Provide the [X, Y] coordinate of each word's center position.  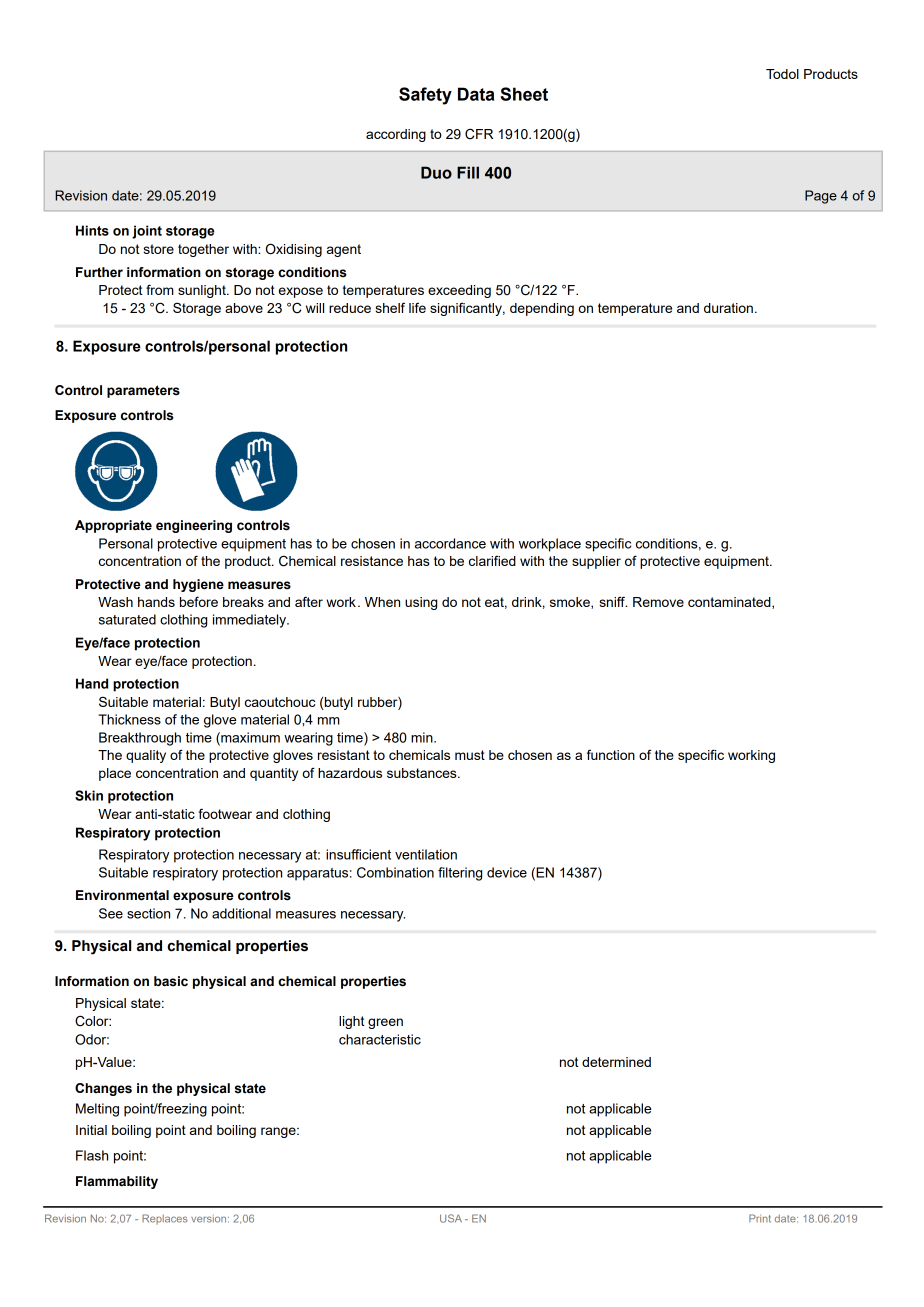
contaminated [730, 603]
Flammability [117, 1182]
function [611, 755]
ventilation [426, 854]
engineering [194, 526]
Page [821, 197]
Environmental [122, 895]
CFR [479, 134]
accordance [450, 543]
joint [147, 232]
